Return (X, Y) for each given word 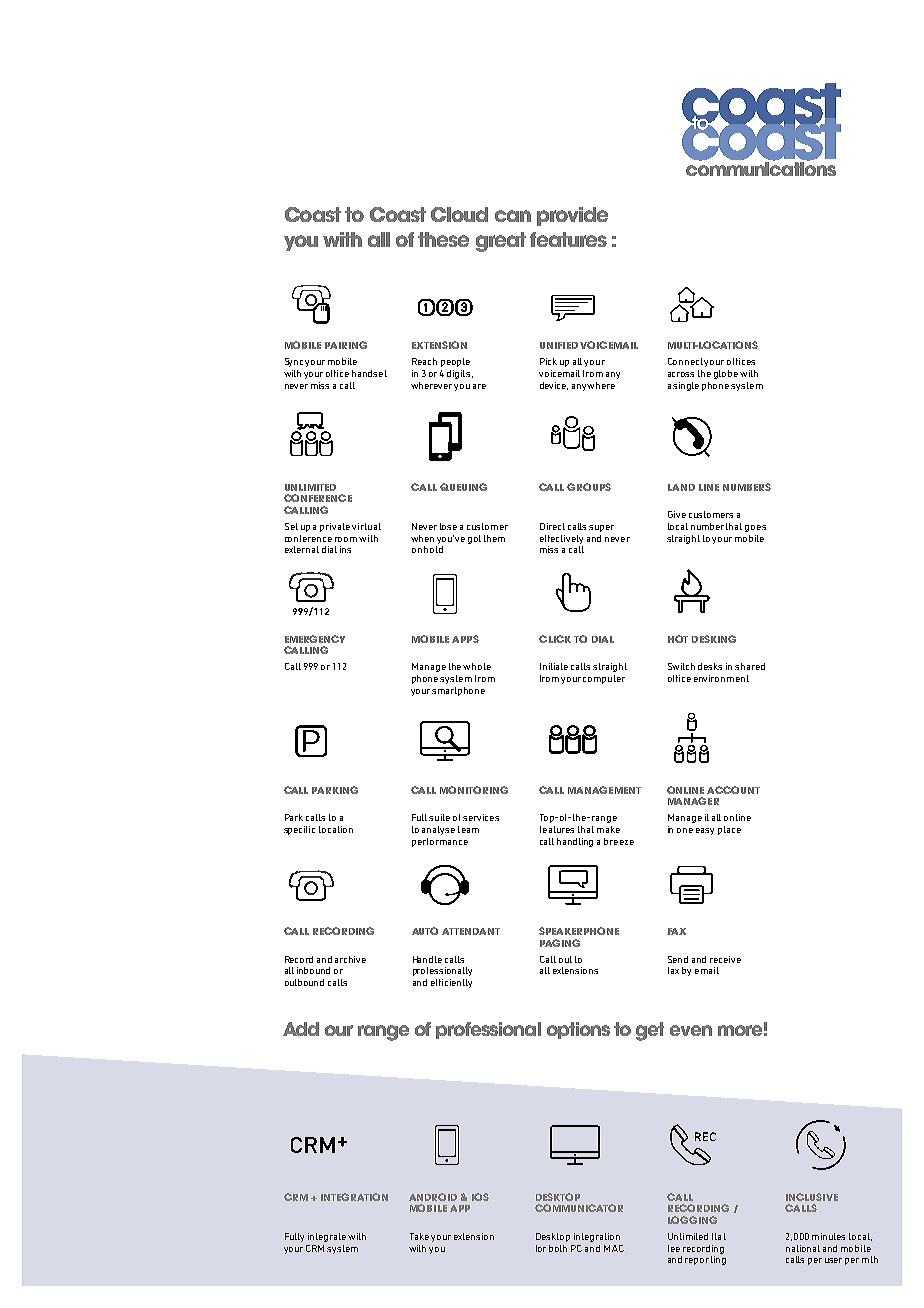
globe (726, 374)
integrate (327, 1237)
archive (350, 959)
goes (755, 528)
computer (604, 679)
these (443, 239)
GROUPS (589, 487)
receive (725, 959)
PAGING (560, 943)
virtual (366, 526)
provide (572, 216)
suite (439, 817)
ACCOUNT (733, 790)
